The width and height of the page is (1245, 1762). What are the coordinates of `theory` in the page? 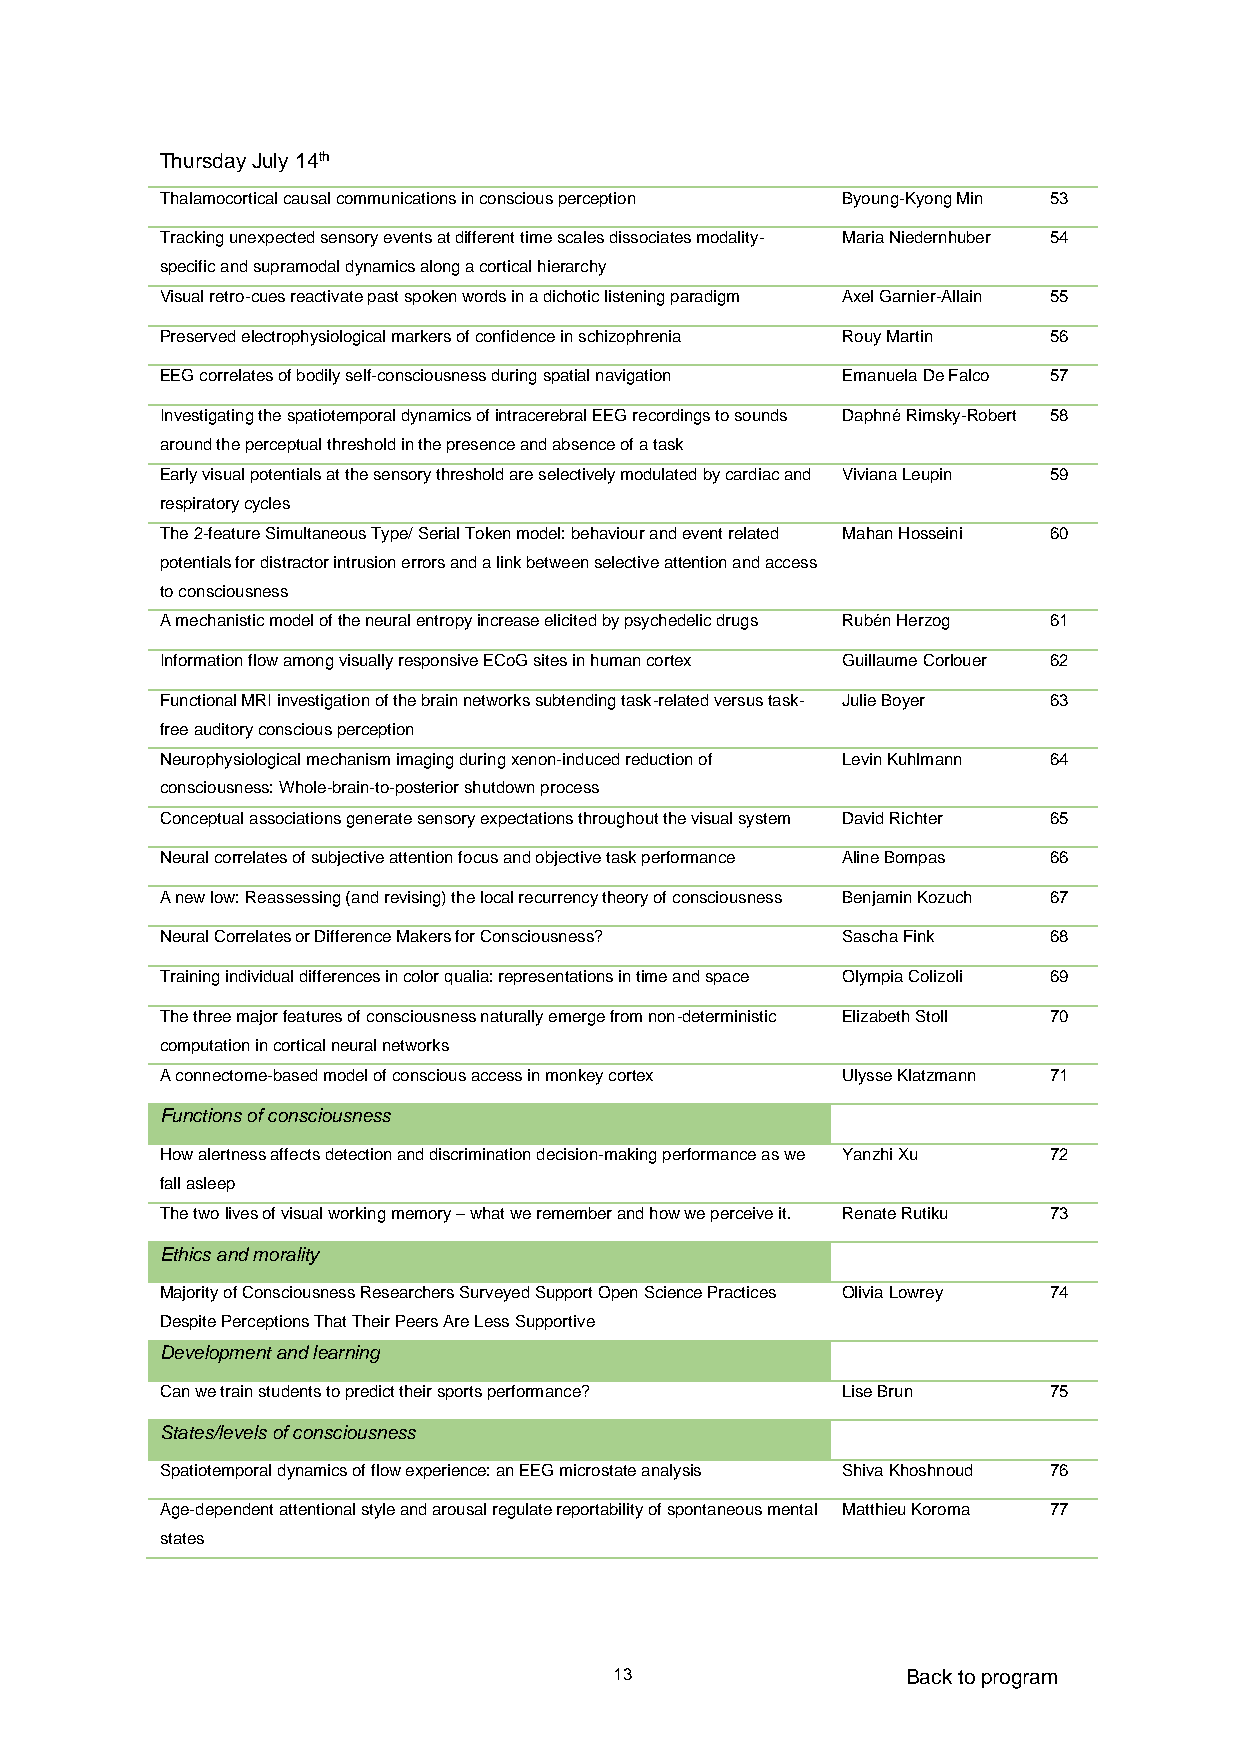 It's located at (625, 899).
